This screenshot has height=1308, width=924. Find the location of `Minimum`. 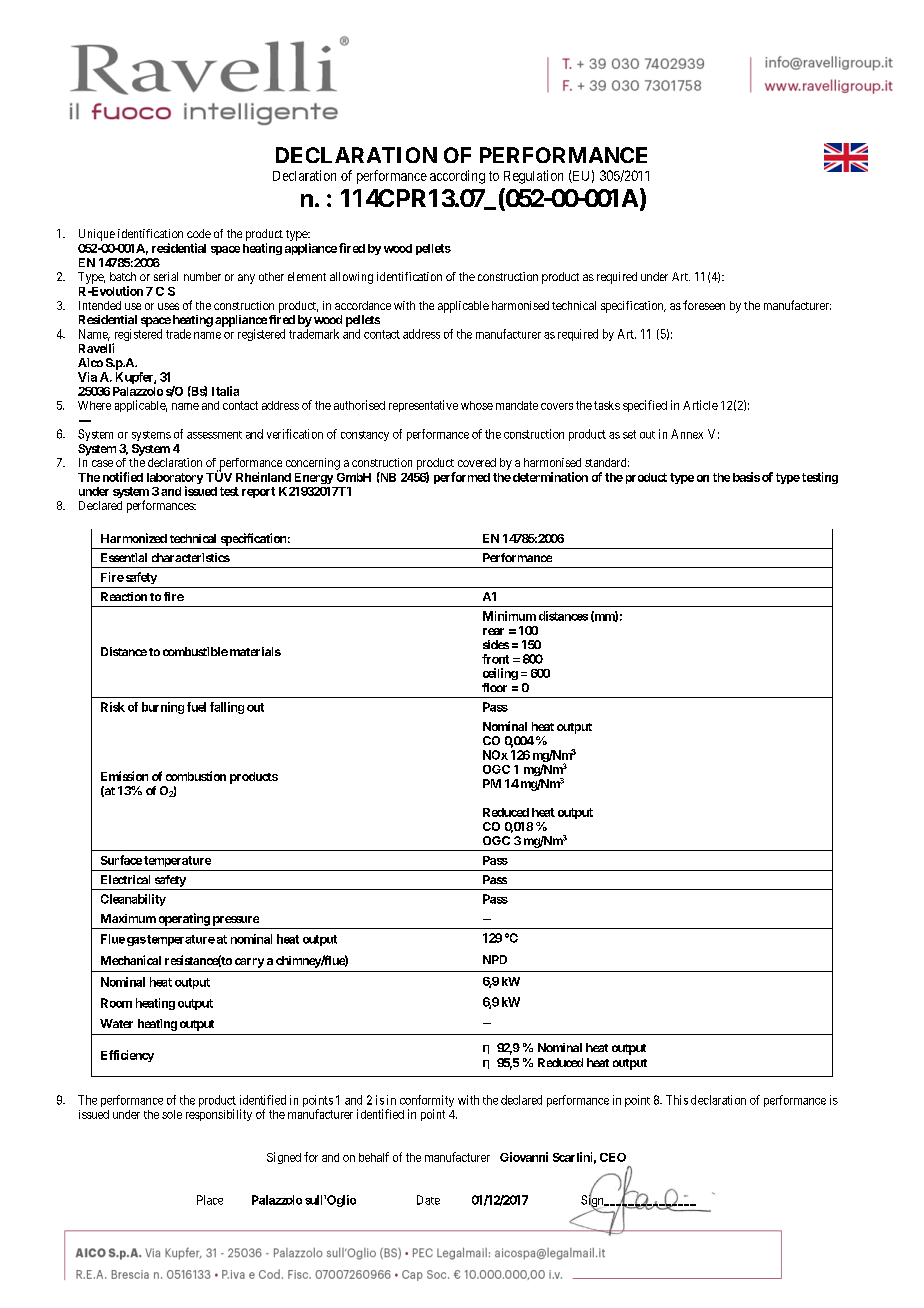

Minimum is located at coordinates (509, 616).
